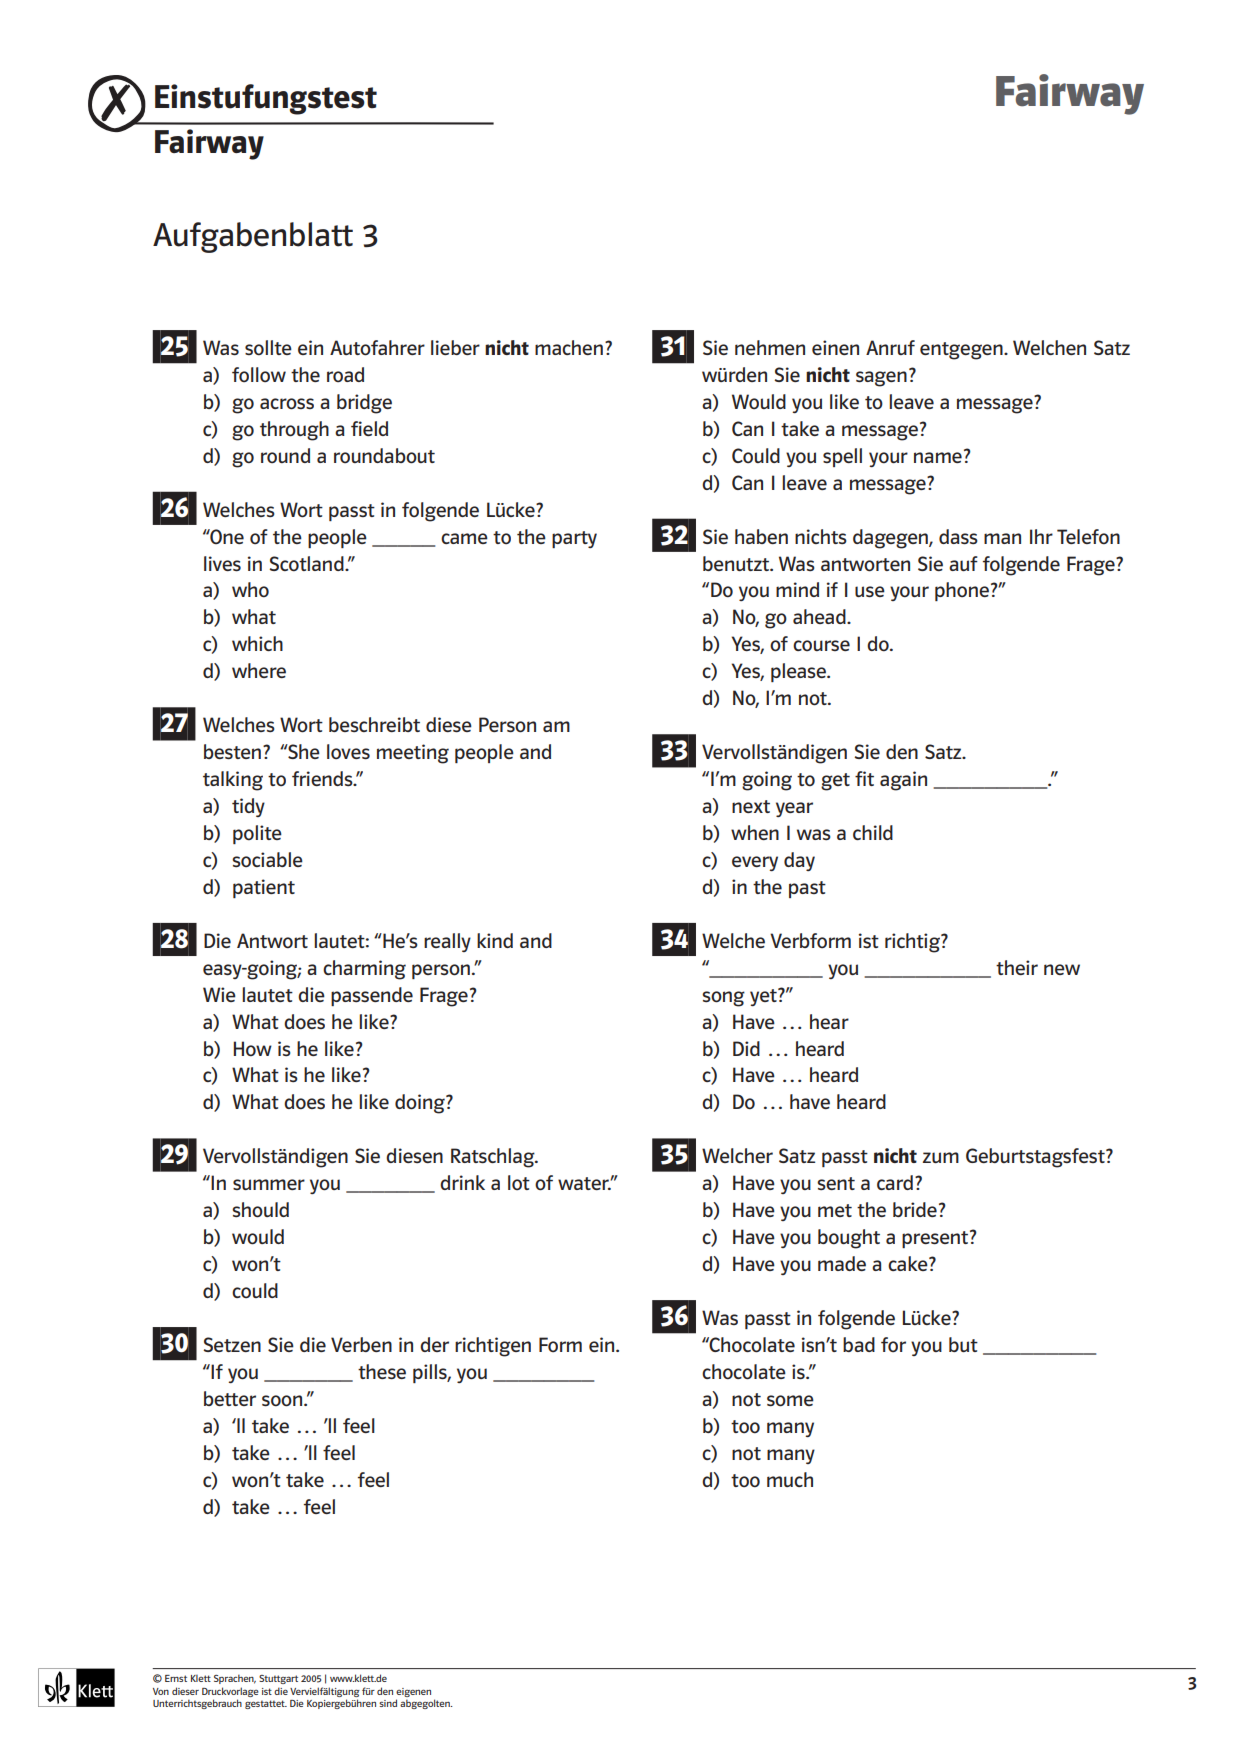 This screenshot has width=1234, height=1745. What do you see at coordinates (1017, 967) in the screenshot?
I see `their` at bounding box center [1017, 967].
